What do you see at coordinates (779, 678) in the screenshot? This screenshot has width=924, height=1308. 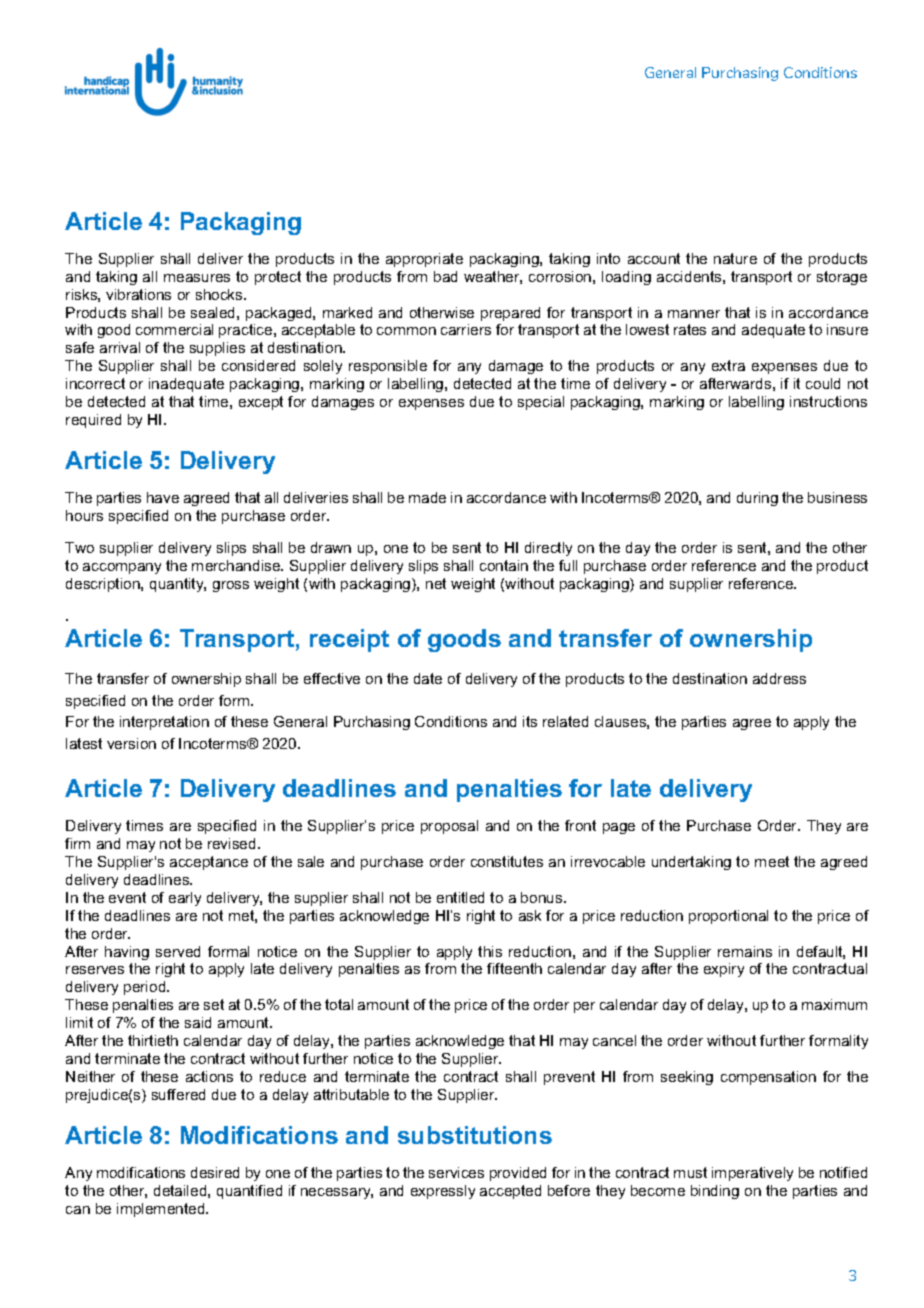 I see `address` at bounding box center [779, 678].
